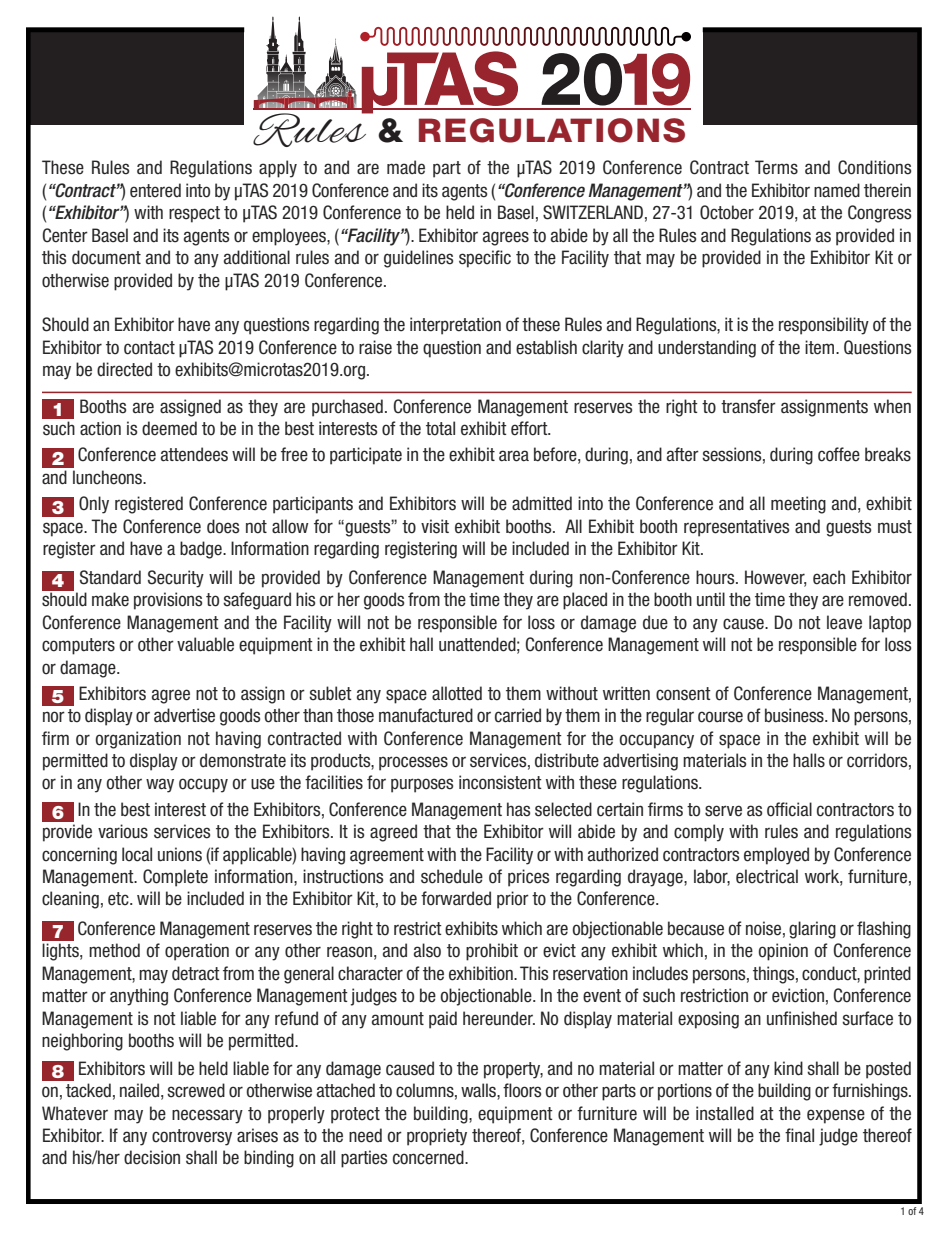  I want to click on made, so click(406, 167).
